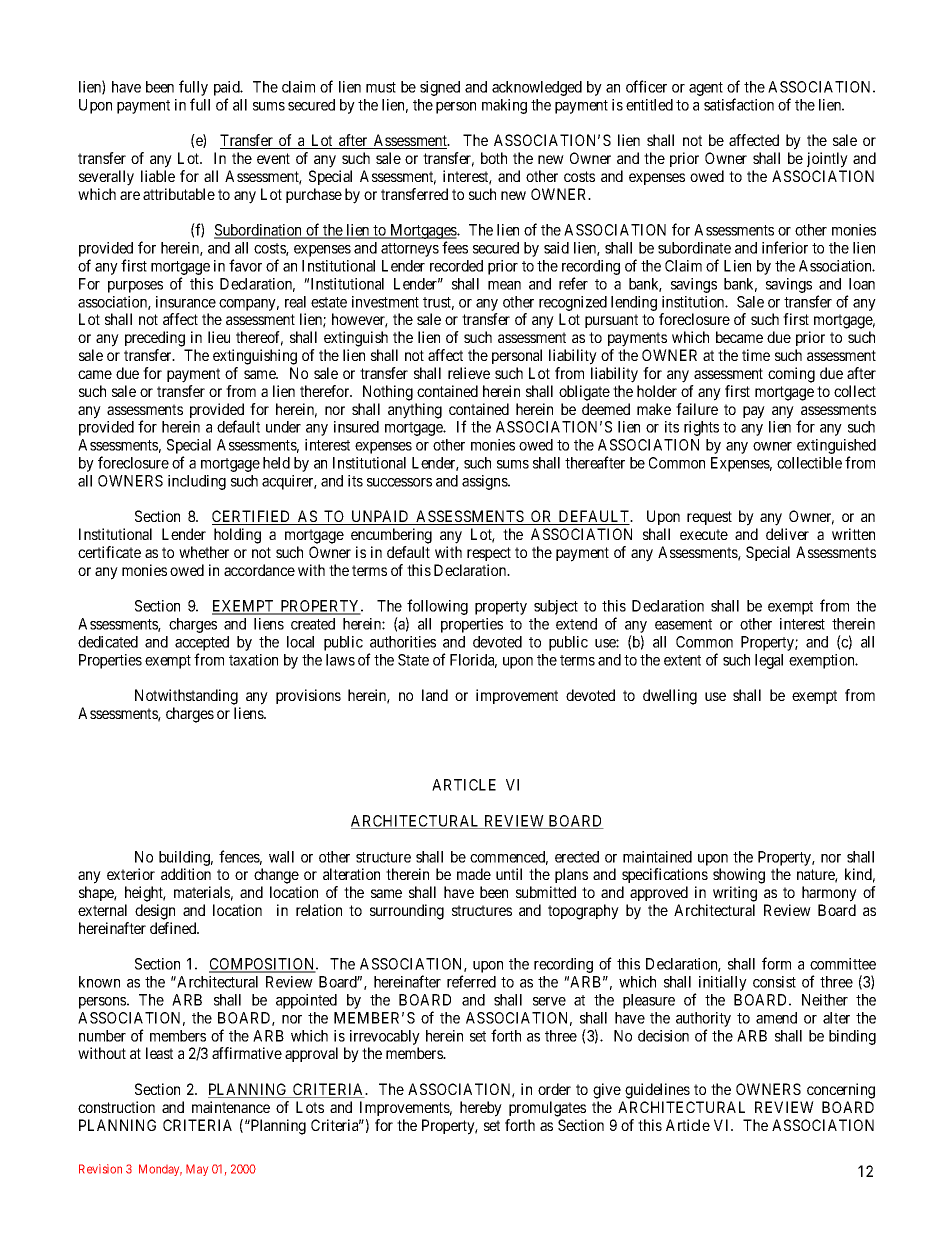  I want to click on liable, so click(158, 176).
